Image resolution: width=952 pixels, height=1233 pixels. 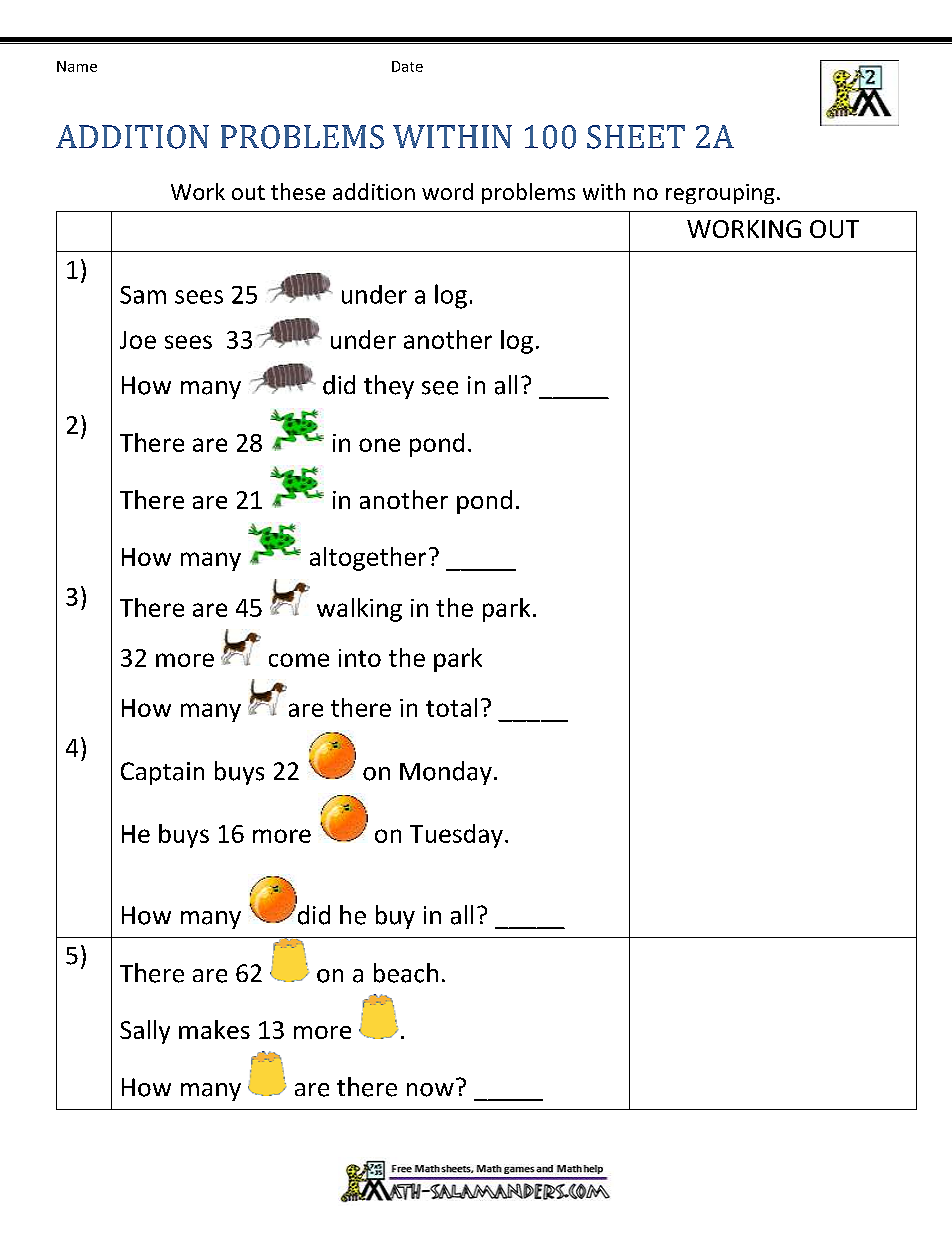 I want to click on Joe, so click(x=138, y=340).
